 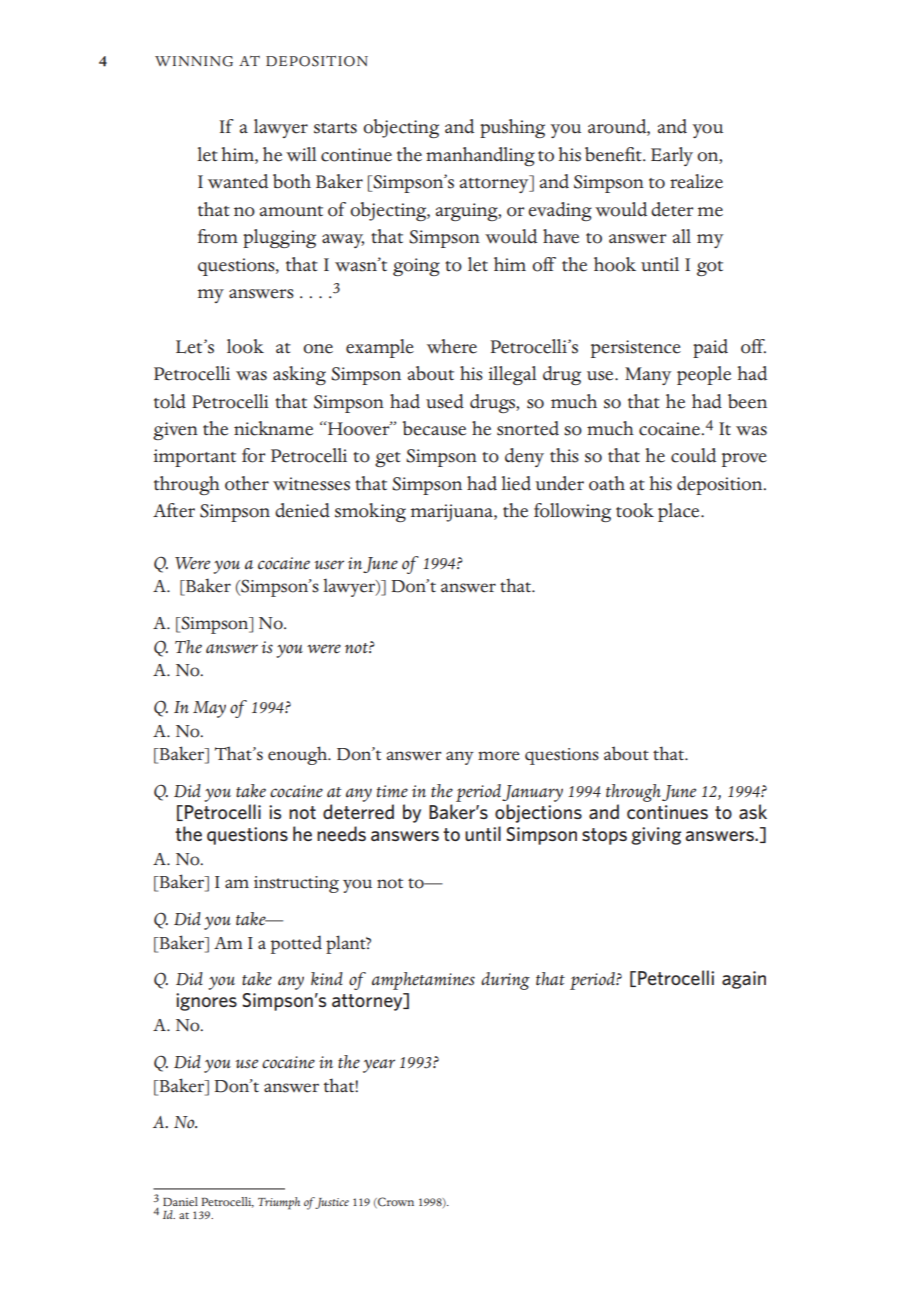 What do you see at coordinates (744, 980) in the screenshot?
I see `again` at bounding box center [744, 980].
